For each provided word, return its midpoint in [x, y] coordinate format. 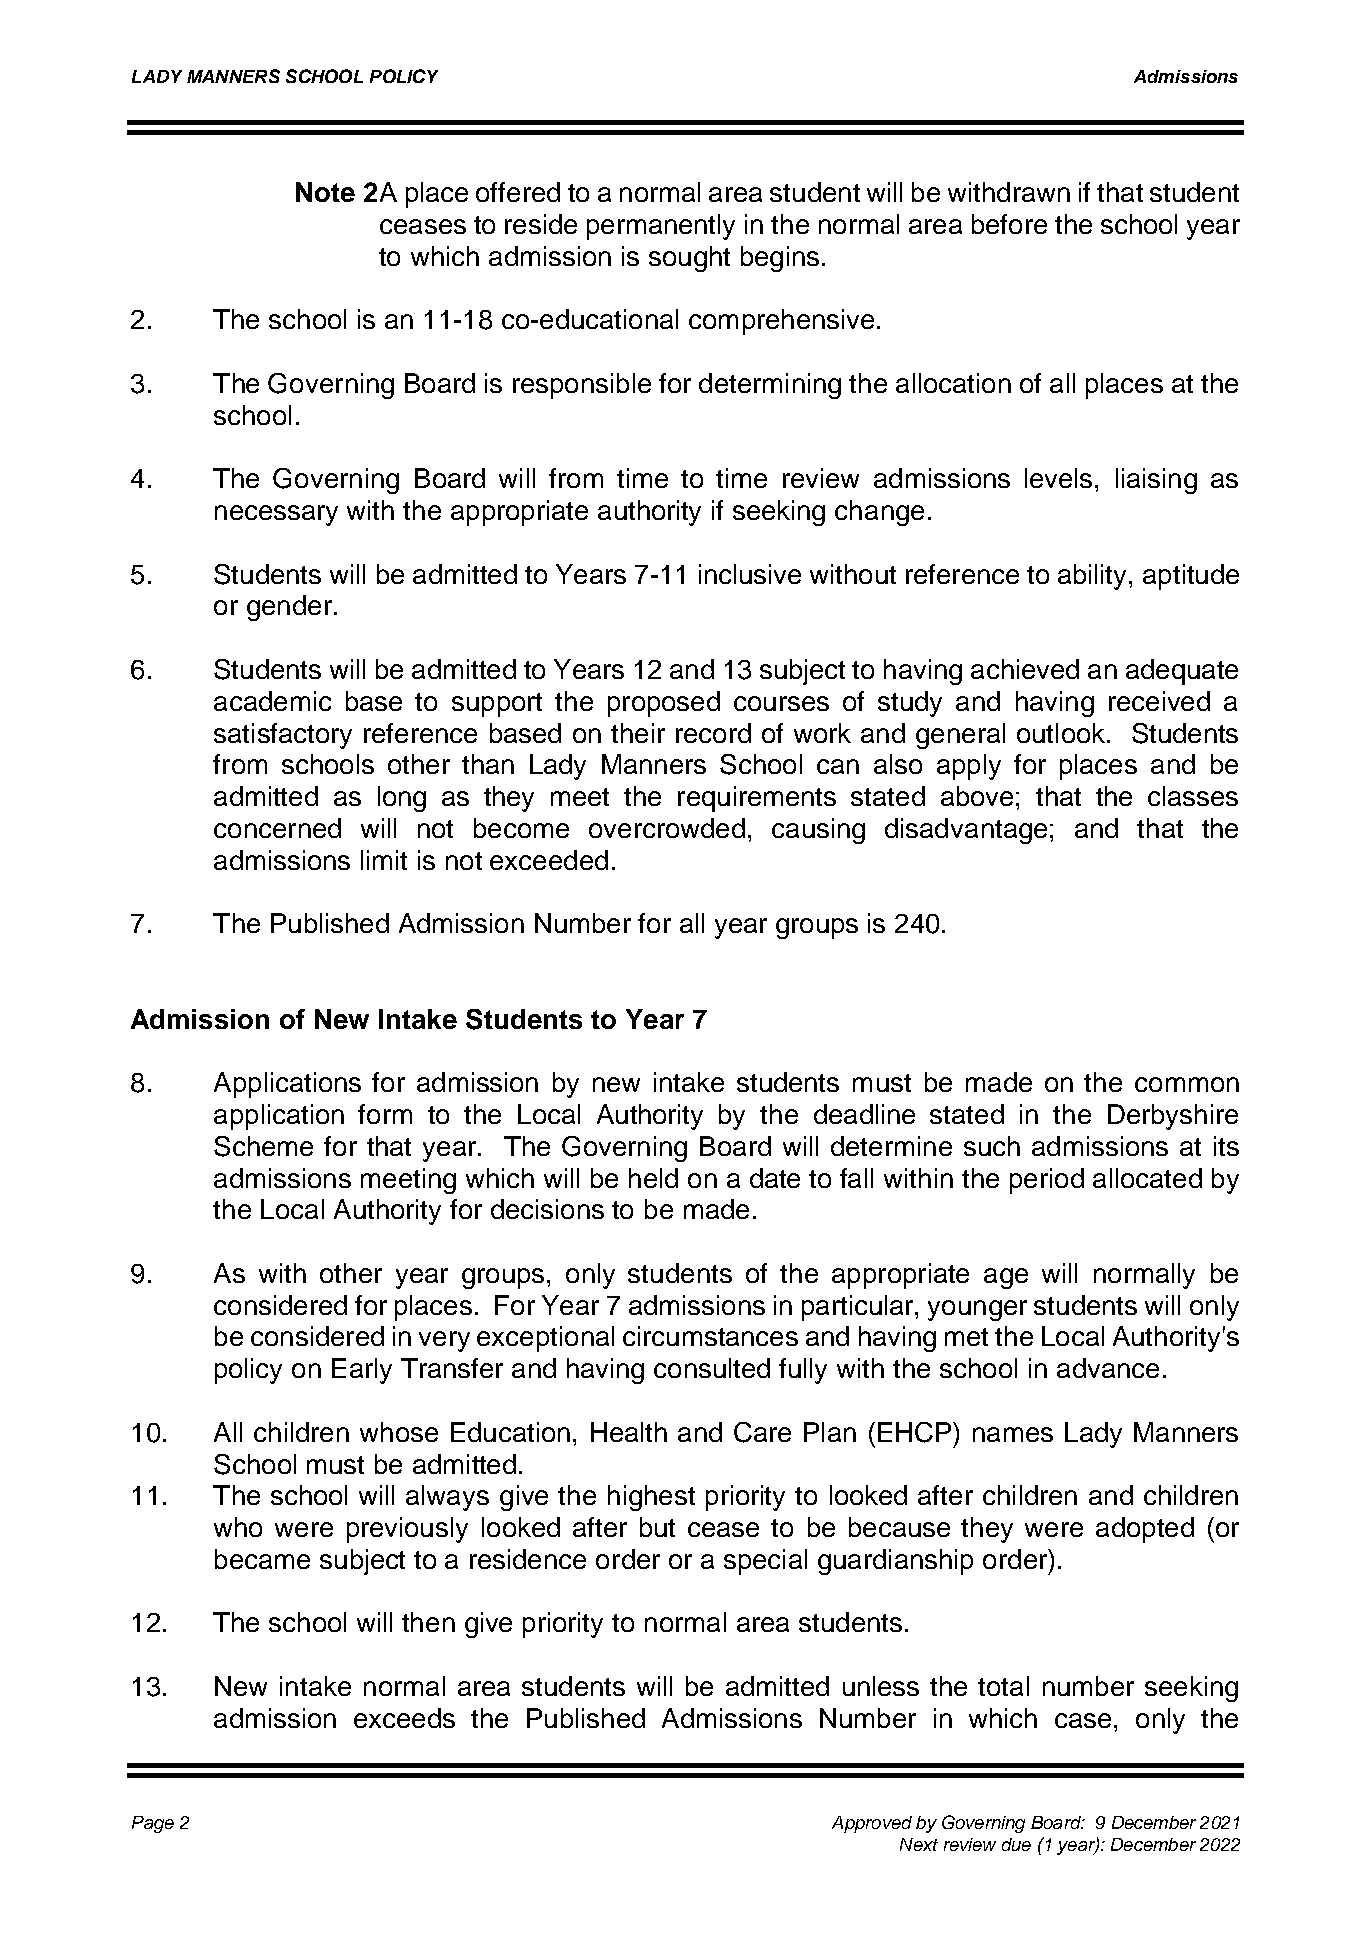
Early [362, 1371]
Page [153, 1824]
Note [325, 192]
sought [689, 259]
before [1009, 224]
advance [1108, 1368]
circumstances [710, 1336]
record [713, 733]
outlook [1062, 733]
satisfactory [283, 736]
